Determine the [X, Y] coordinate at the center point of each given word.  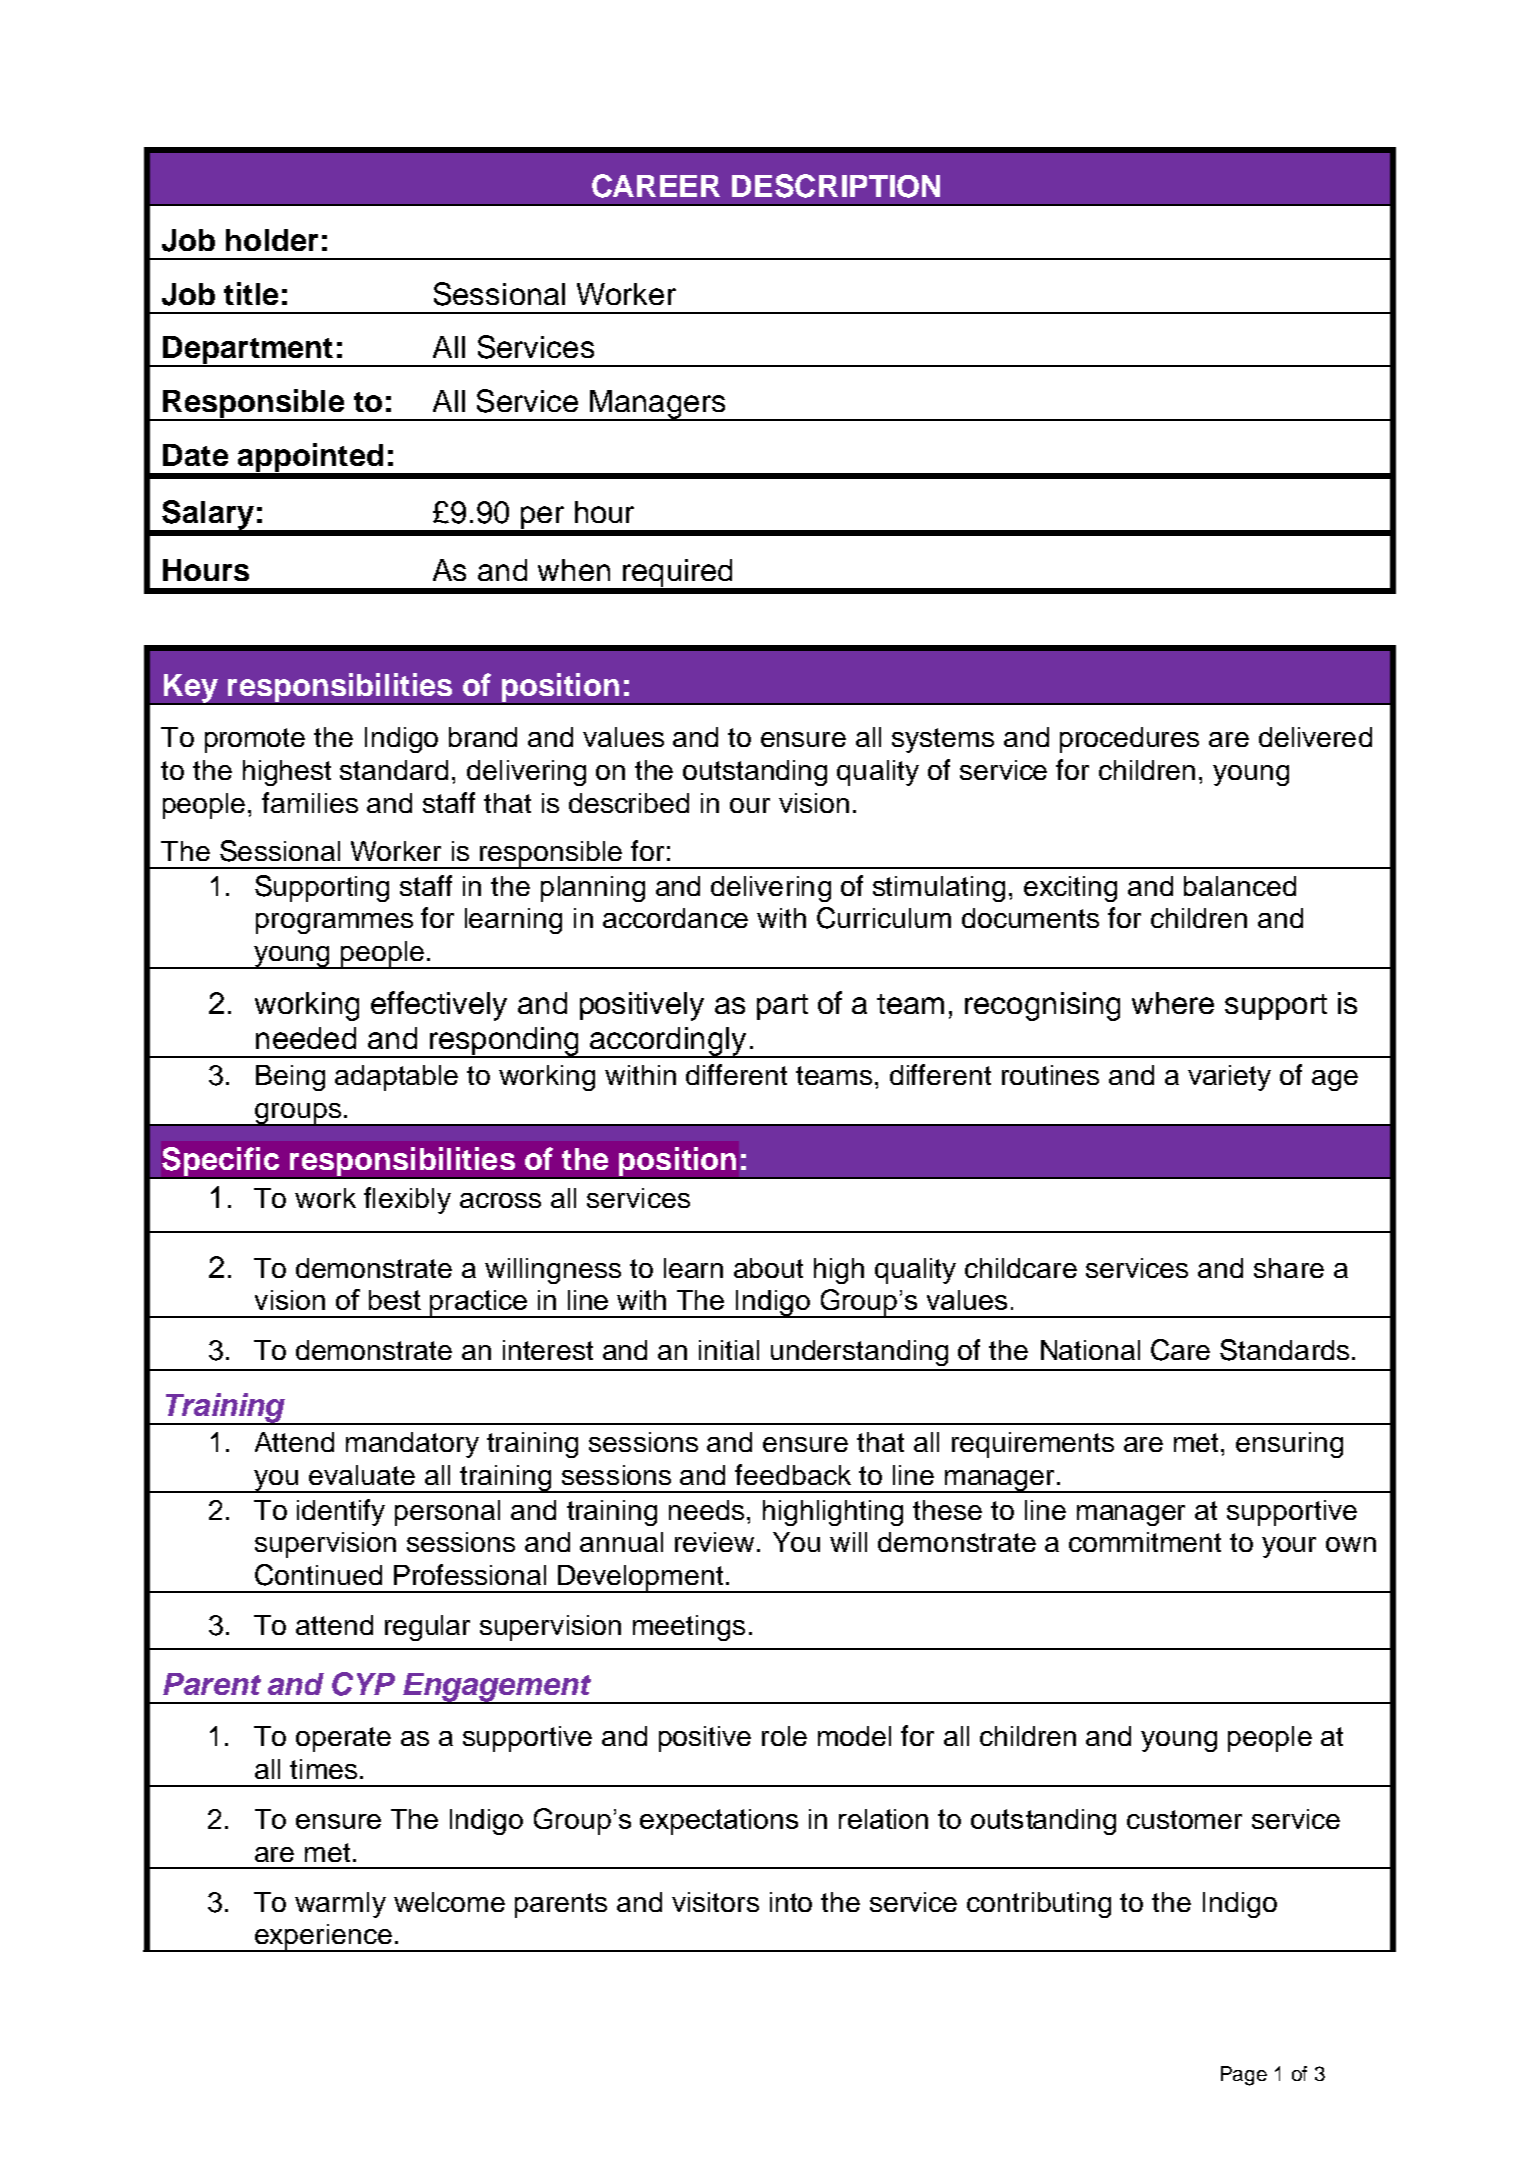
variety [1229, 1078]
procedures [1129, 740]
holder [272, 240]
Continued [318, 1575]
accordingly [668, 1042]
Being [290, 1078]
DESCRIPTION [836, 186]
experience [323, 1938]
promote [255, 740]
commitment [1145, 1542]
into [791, 1902]
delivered [1315, 737]
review [716, 1542]
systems [943, 740]
